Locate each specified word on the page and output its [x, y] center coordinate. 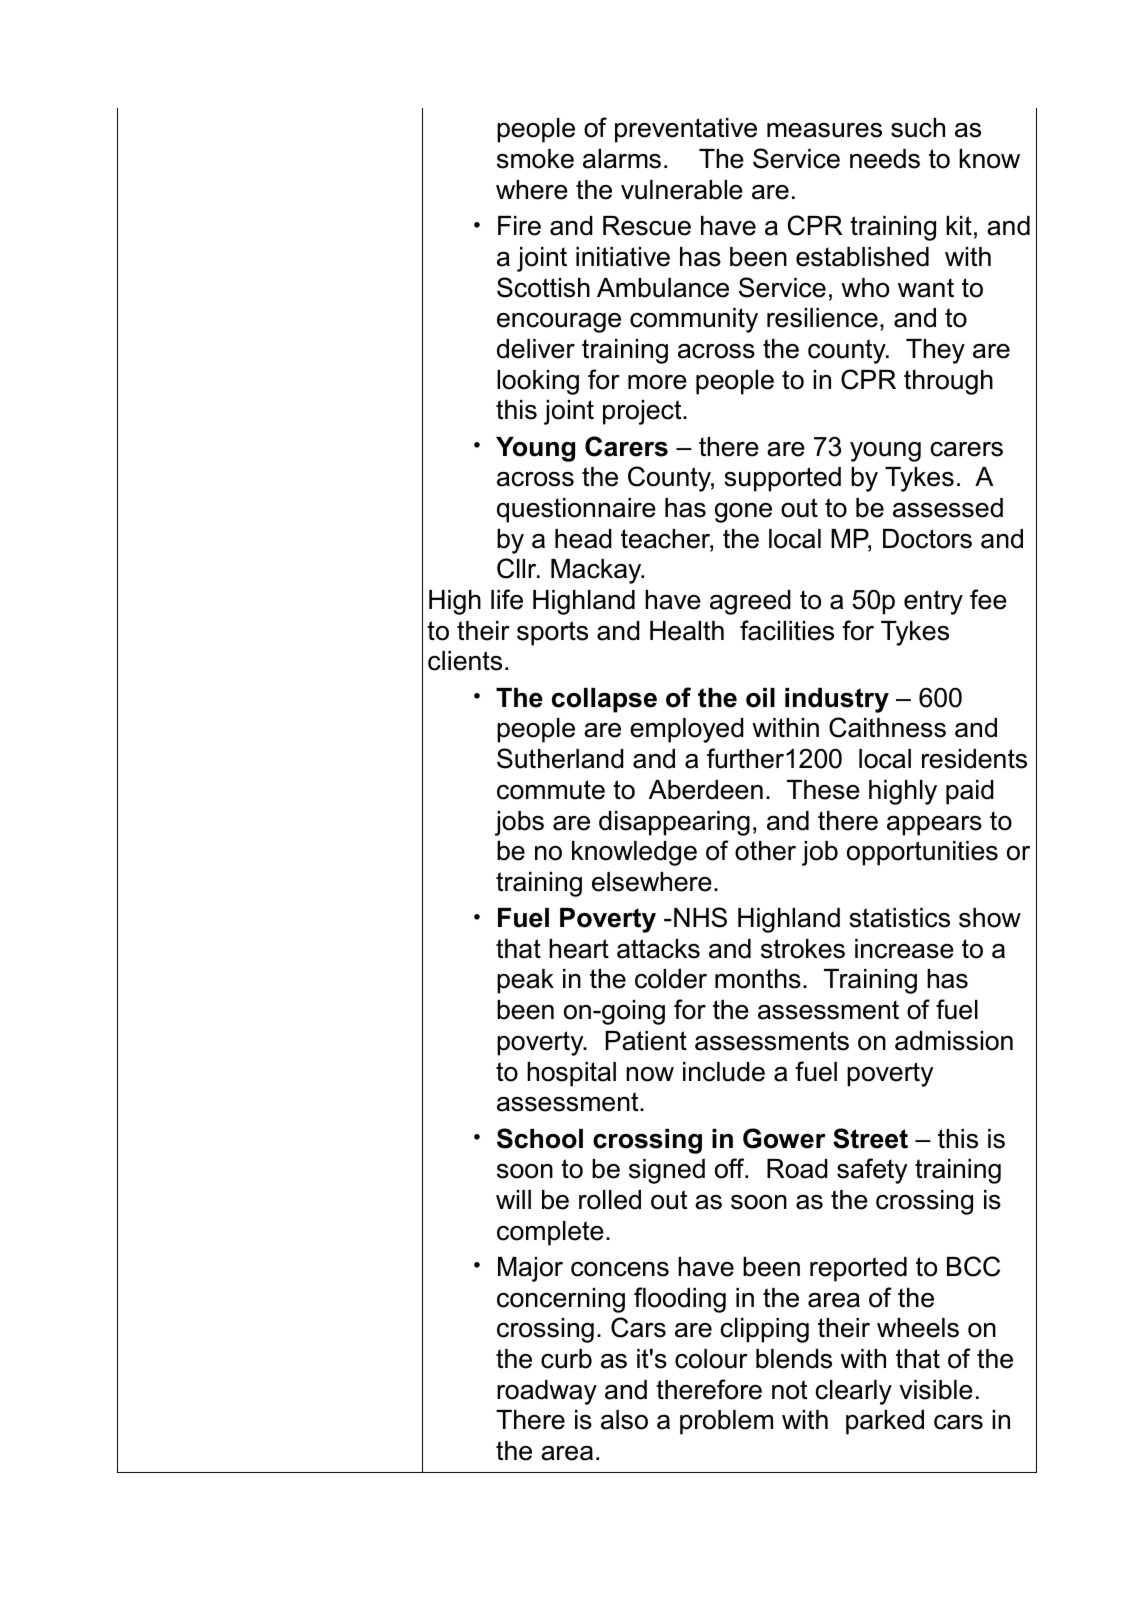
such [918, 128]
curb [566, 1359]
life [507, 599]
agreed [750, 602]
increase [904, 949]
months [758, 979]
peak [525, 981]
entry [933, 602]
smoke [535, 159]
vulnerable [682, 190]
